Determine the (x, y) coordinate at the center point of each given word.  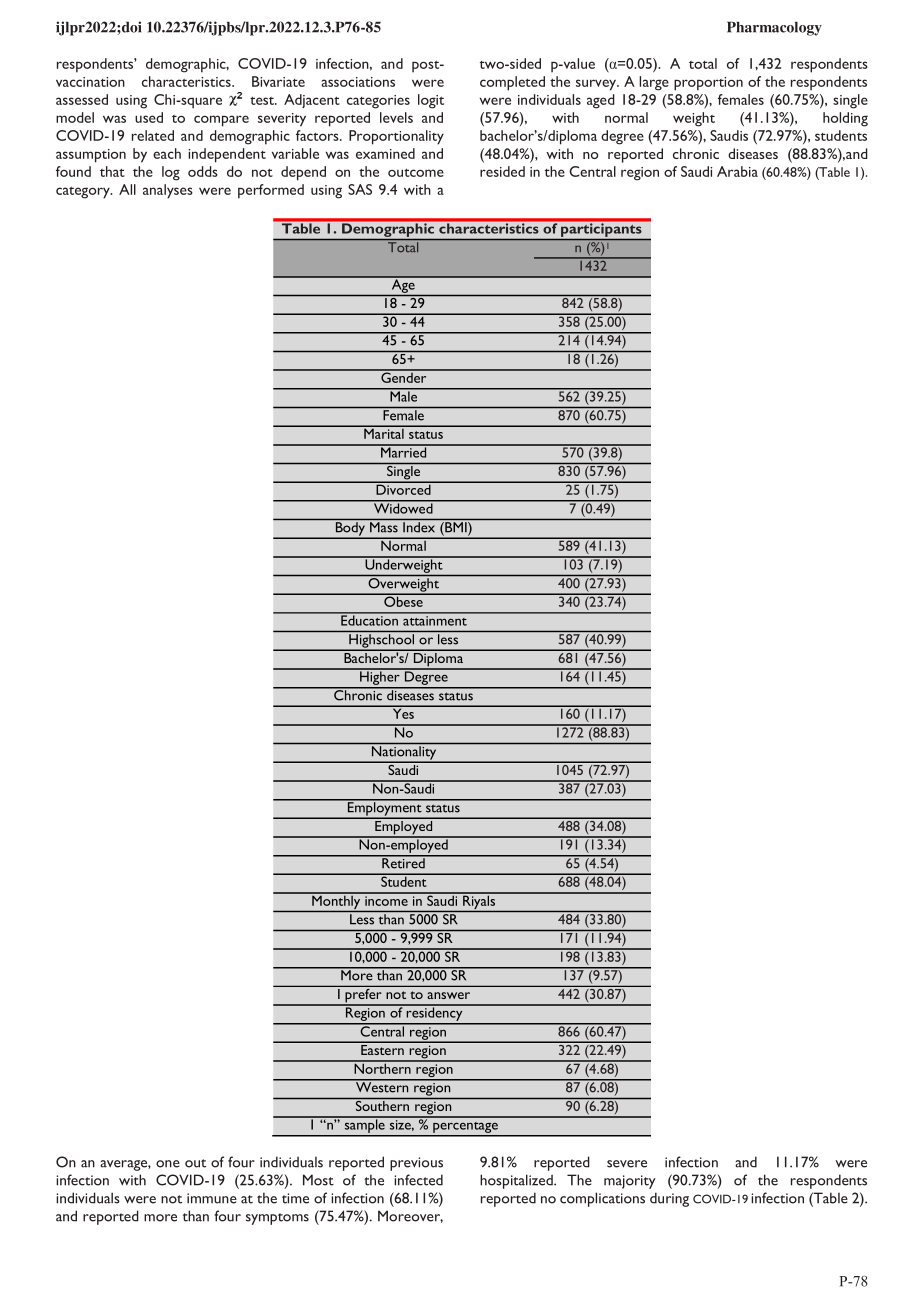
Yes (403, 712)
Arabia (737, 171)
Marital (384, 432)
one (168, 1164)
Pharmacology (774, 29)
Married (404, 451)
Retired (403, 862)
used (149, 117)
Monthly (336, 902)
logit (431, 101)
